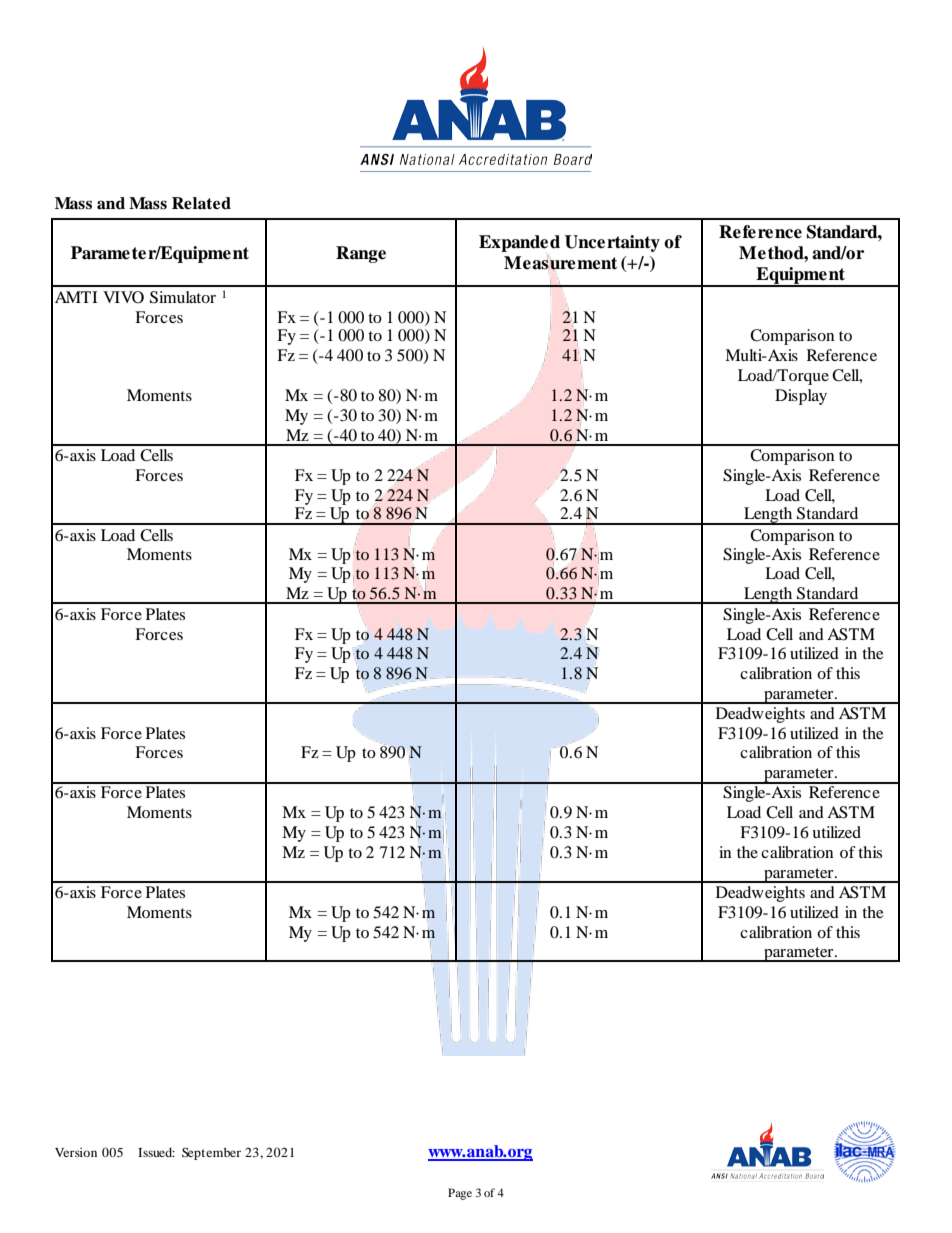 The width and height of the document is (952, 1233). Describe the element at coordinates (156, 1152) in the document. I see `Issued` at that location.
